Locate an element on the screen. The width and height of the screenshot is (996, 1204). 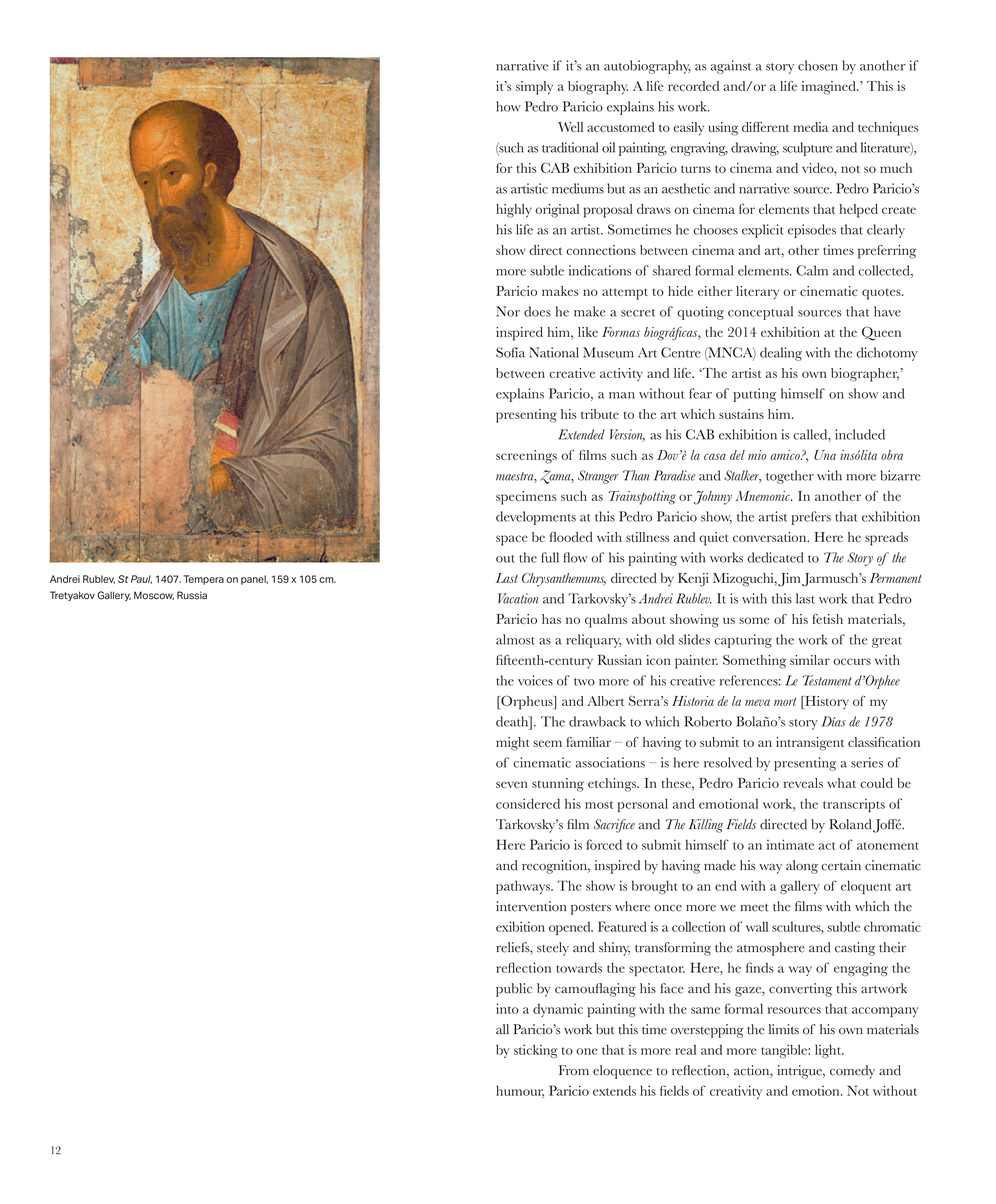
sticking is located at coordinates (536, 1051).
